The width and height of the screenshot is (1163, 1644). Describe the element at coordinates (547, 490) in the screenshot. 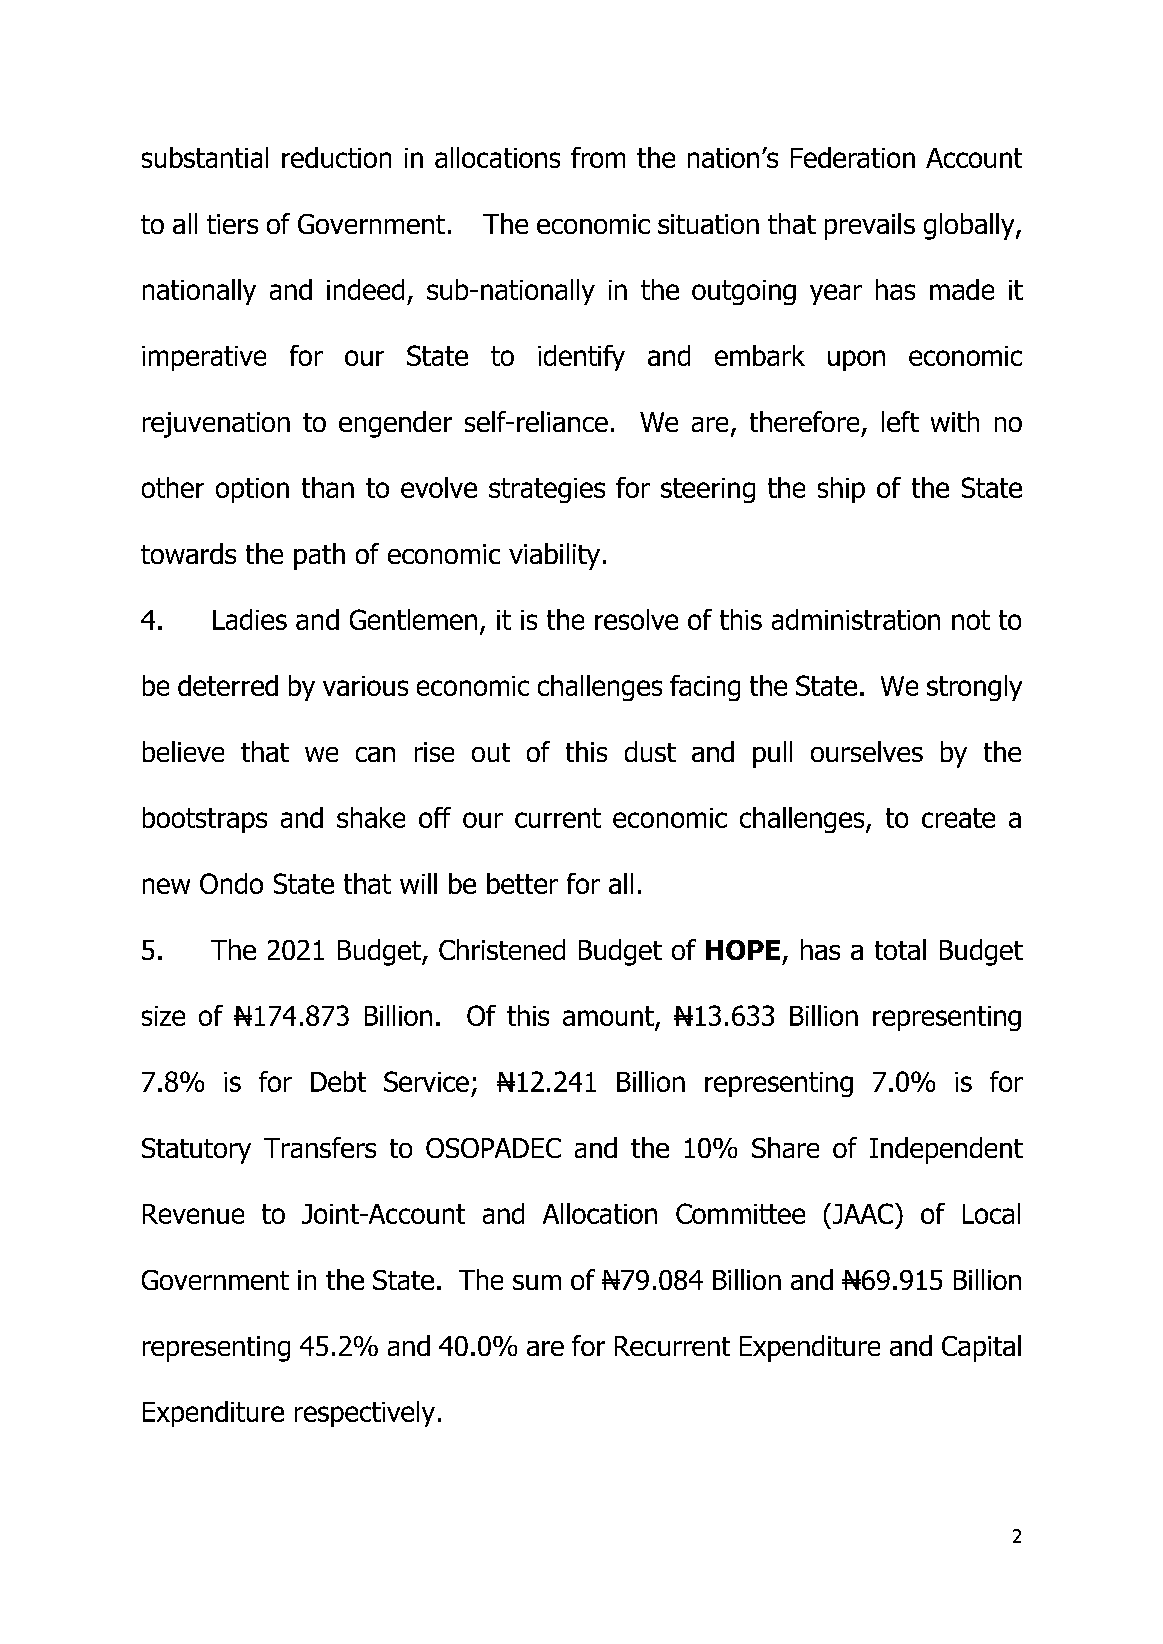

I see `strategies` at that location.
